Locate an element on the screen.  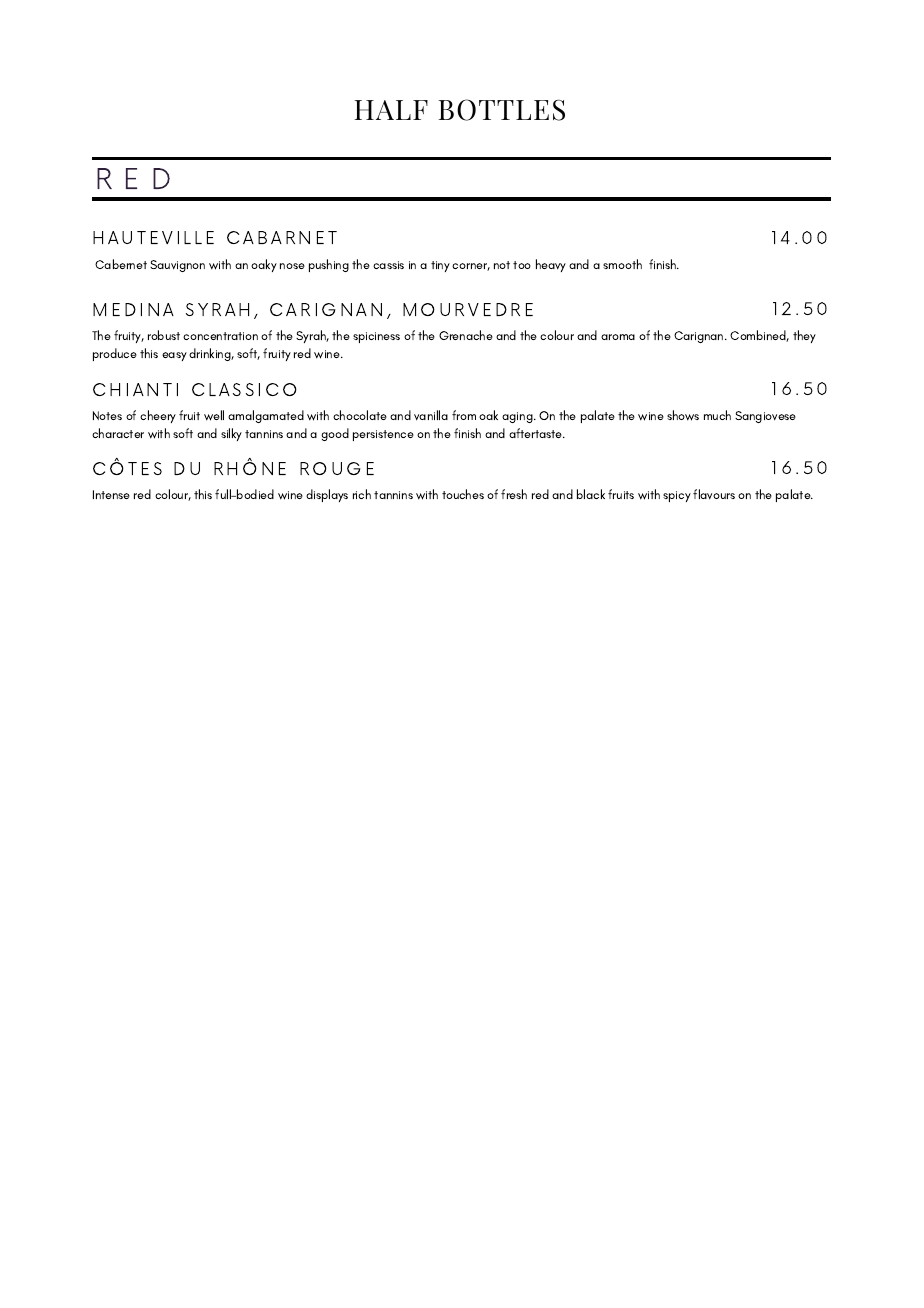
well is located at coordinates (214, 415).
